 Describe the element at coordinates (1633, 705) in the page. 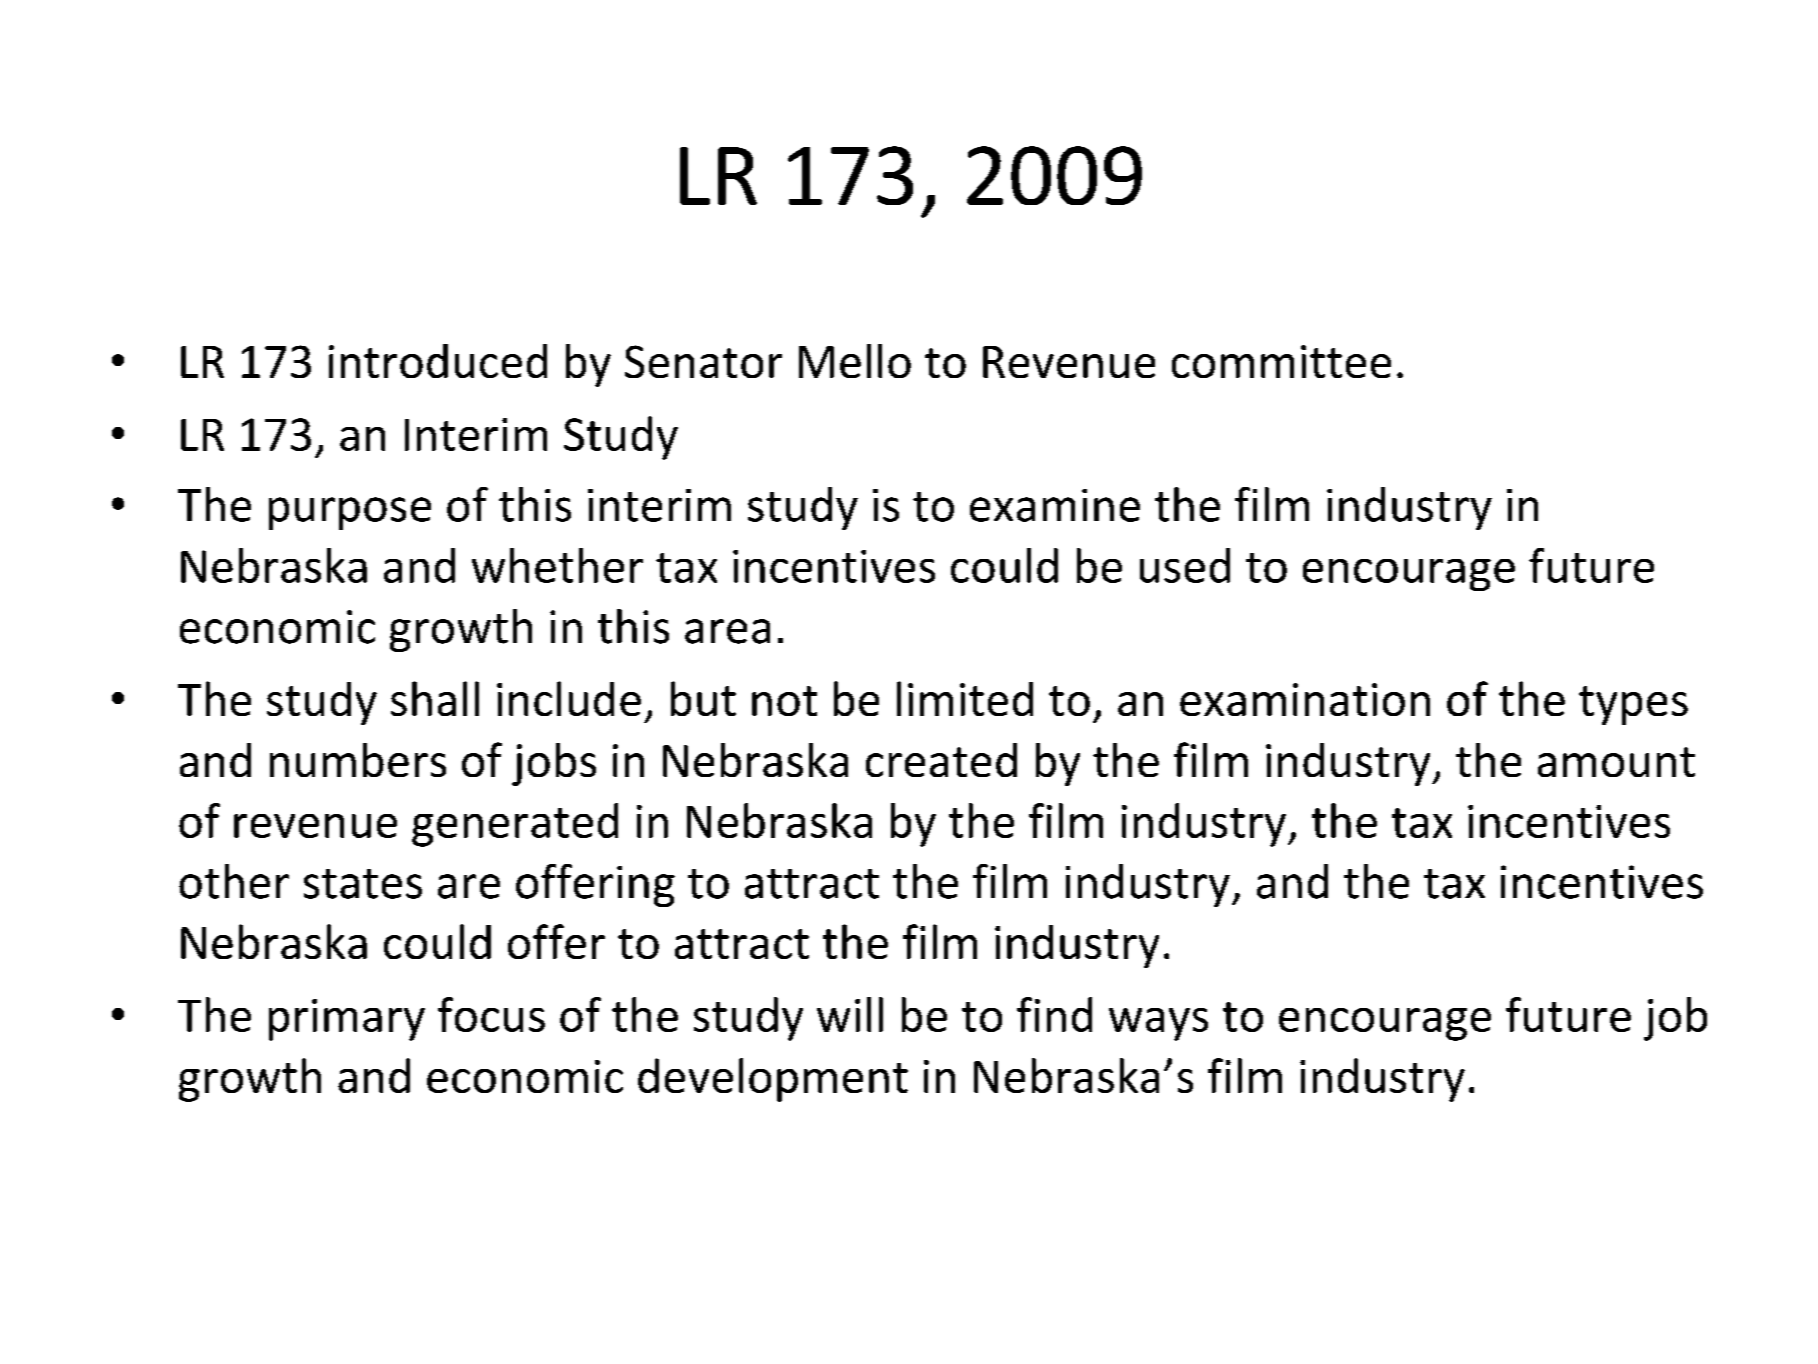

I see `types` at that location.
